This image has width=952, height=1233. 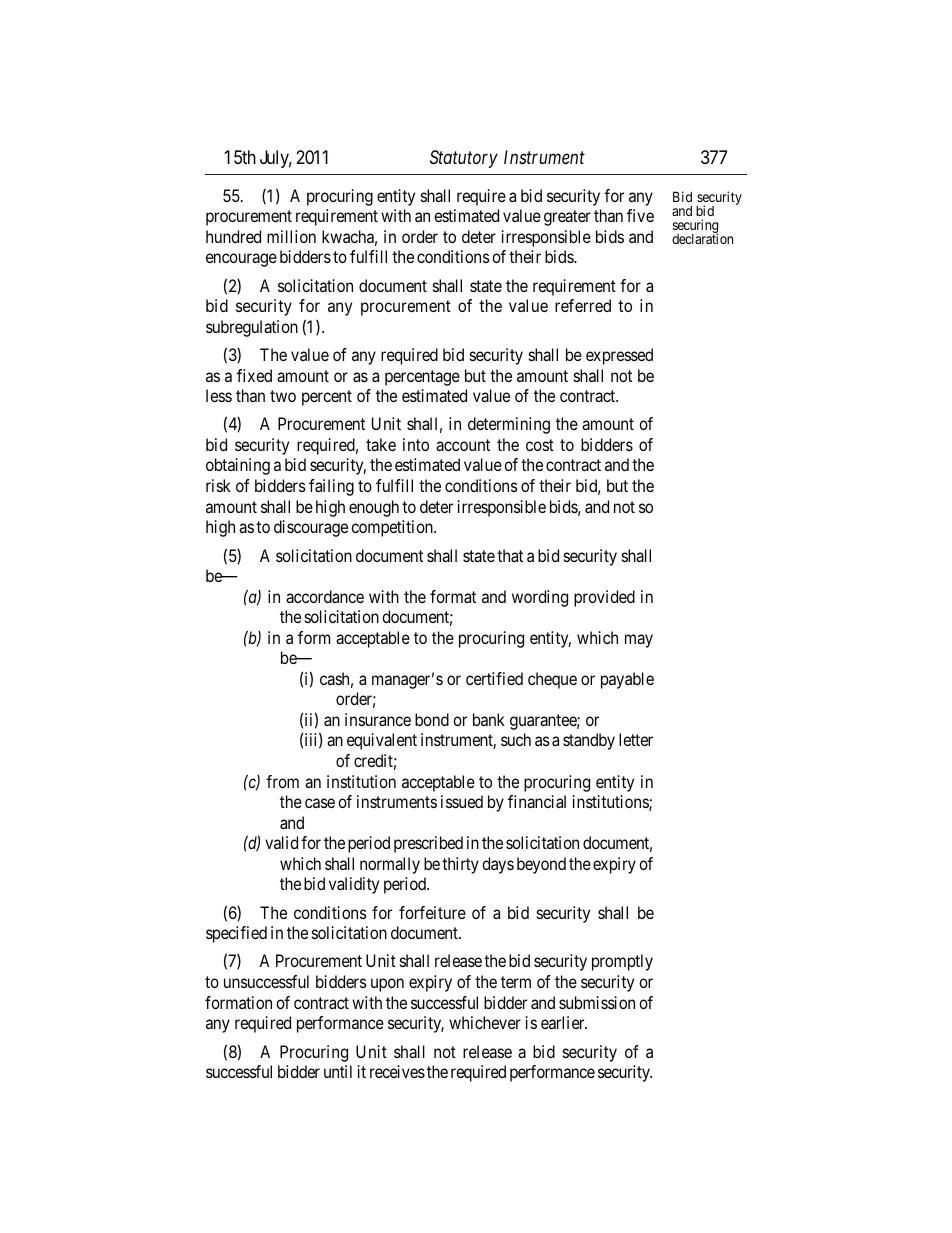 I want to click on certified, so click(x=494, y=678).
